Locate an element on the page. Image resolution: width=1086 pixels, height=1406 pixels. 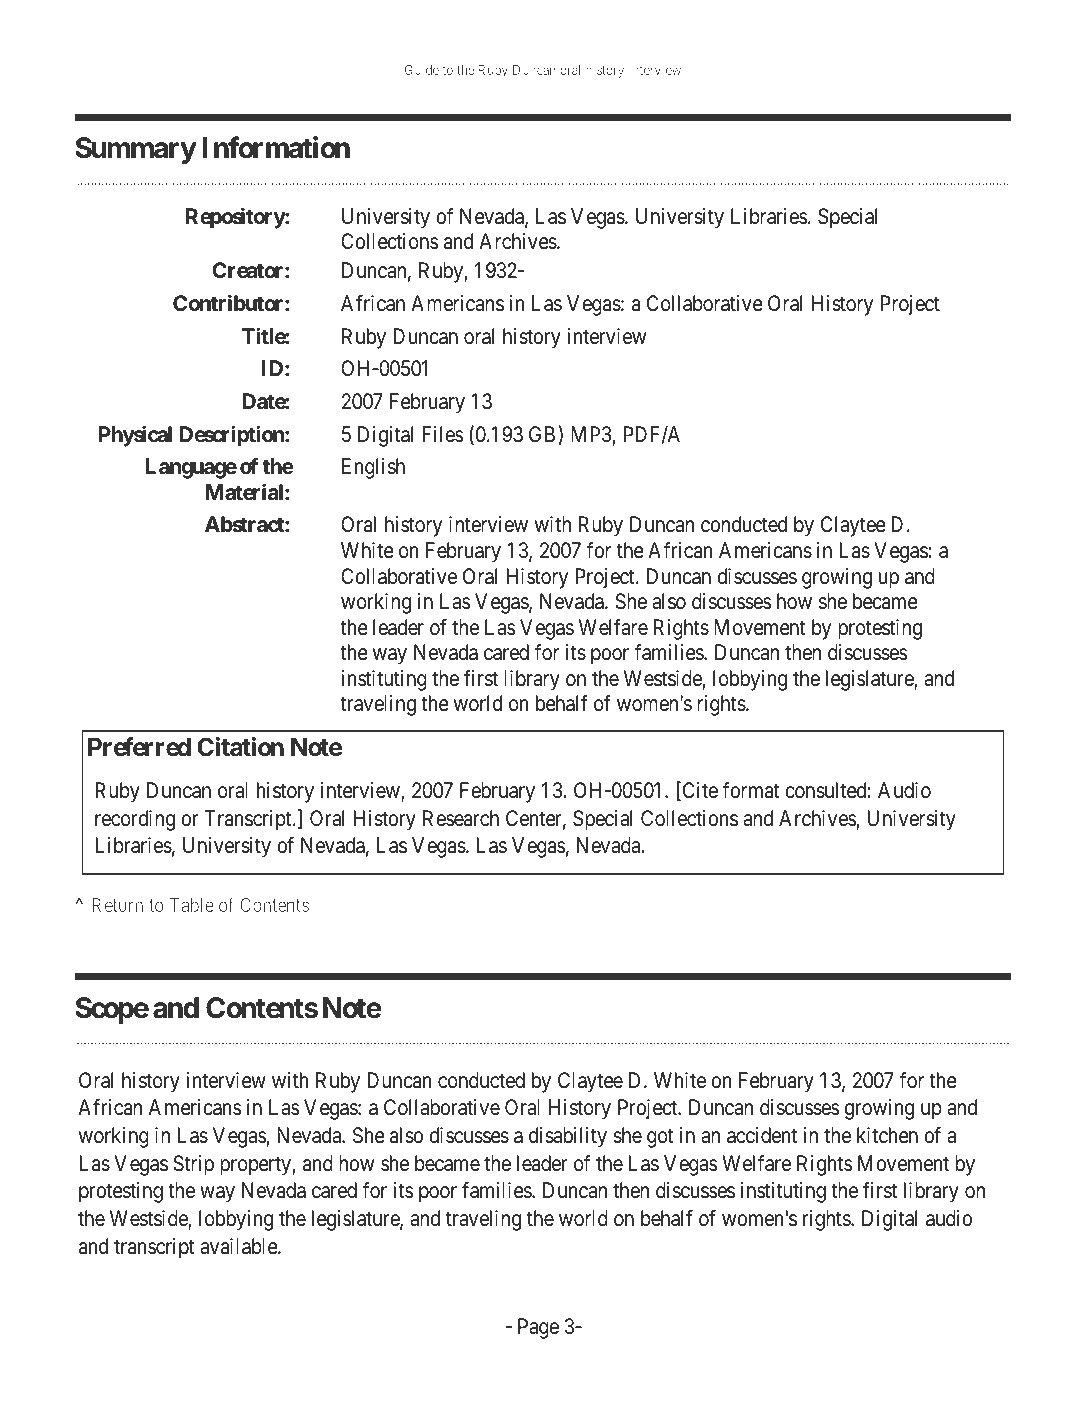
Page is located at coordinates (538, 1328).
